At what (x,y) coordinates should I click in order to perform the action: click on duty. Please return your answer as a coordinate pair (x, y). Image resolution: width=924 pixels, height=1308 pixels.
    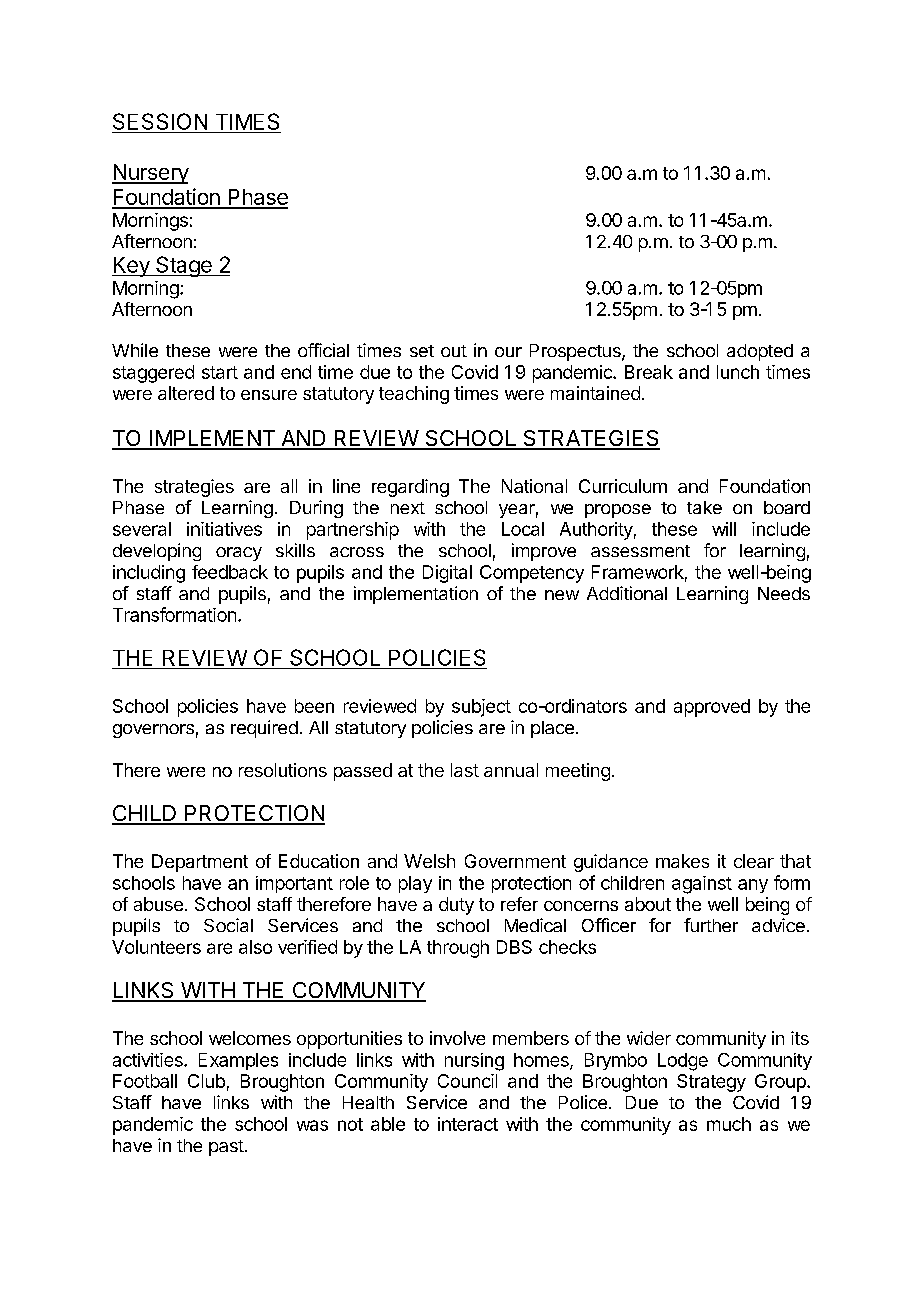
    Looking at the image, I should click on (456, 906).
